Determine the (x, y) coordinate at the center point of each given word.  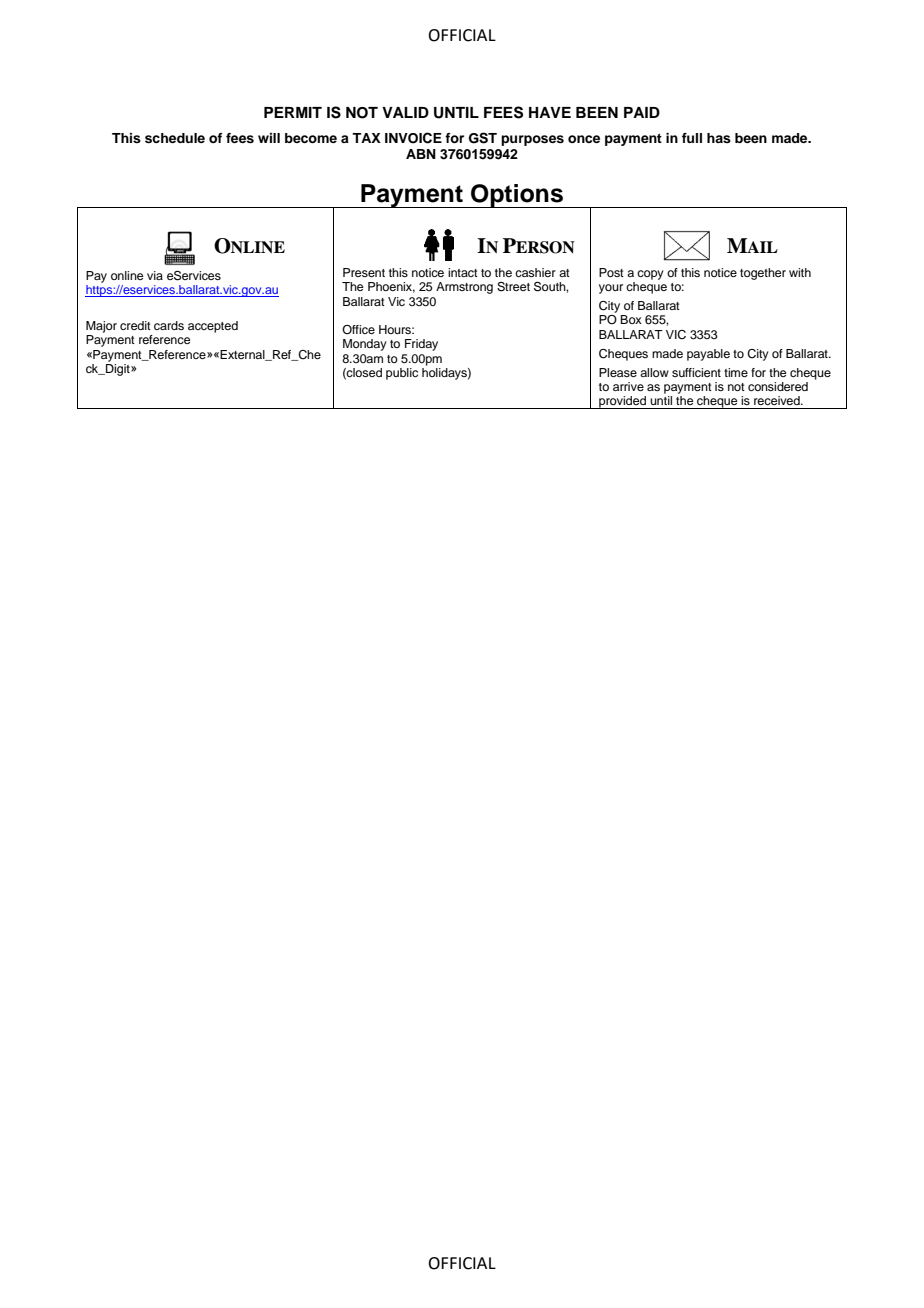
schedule (175, 138)
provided (622, 402)
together (763, 274)
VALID (405, 112)
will (269, 138)
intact (463, 272)
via (155, 275)
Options (517, 196)
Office (358, 329)
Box (631, 319)
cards (169, 325)
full (692, 138)
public (402, 374)
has (719, 138)
